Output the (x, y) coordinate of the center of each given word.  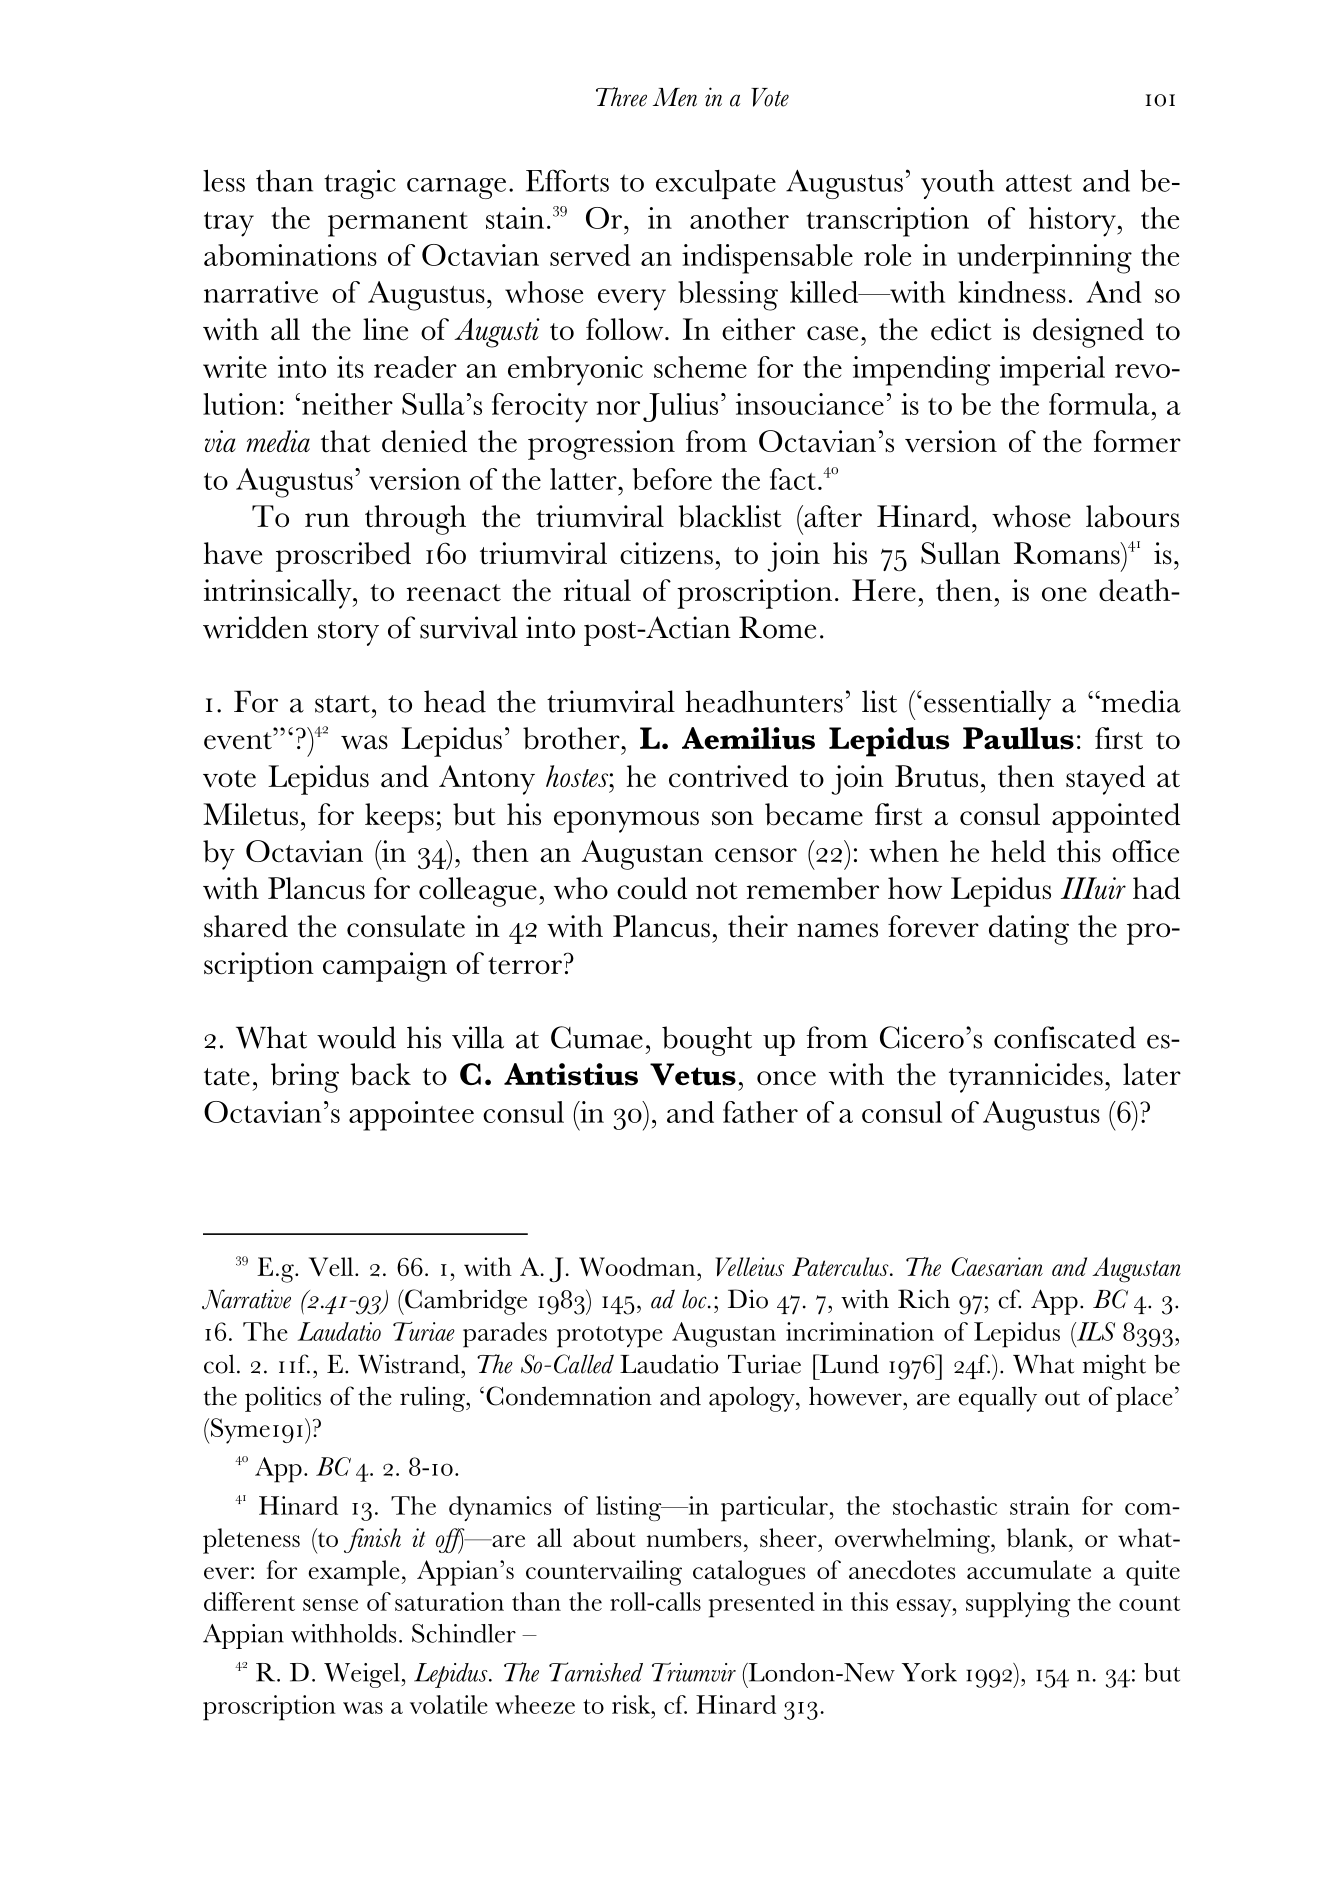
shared (246, 926)
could (652, 888)
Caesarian (997, 1266)
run (327, 520)
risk (632, 1704)
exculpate (716, 184)
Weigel (363, 1675)
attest (1039, 183)
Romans (1068, 553)
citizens (666, 553)
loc (695, 1299)
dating (1029, 930)
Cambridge (465, 1302)
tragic (360, 184)
